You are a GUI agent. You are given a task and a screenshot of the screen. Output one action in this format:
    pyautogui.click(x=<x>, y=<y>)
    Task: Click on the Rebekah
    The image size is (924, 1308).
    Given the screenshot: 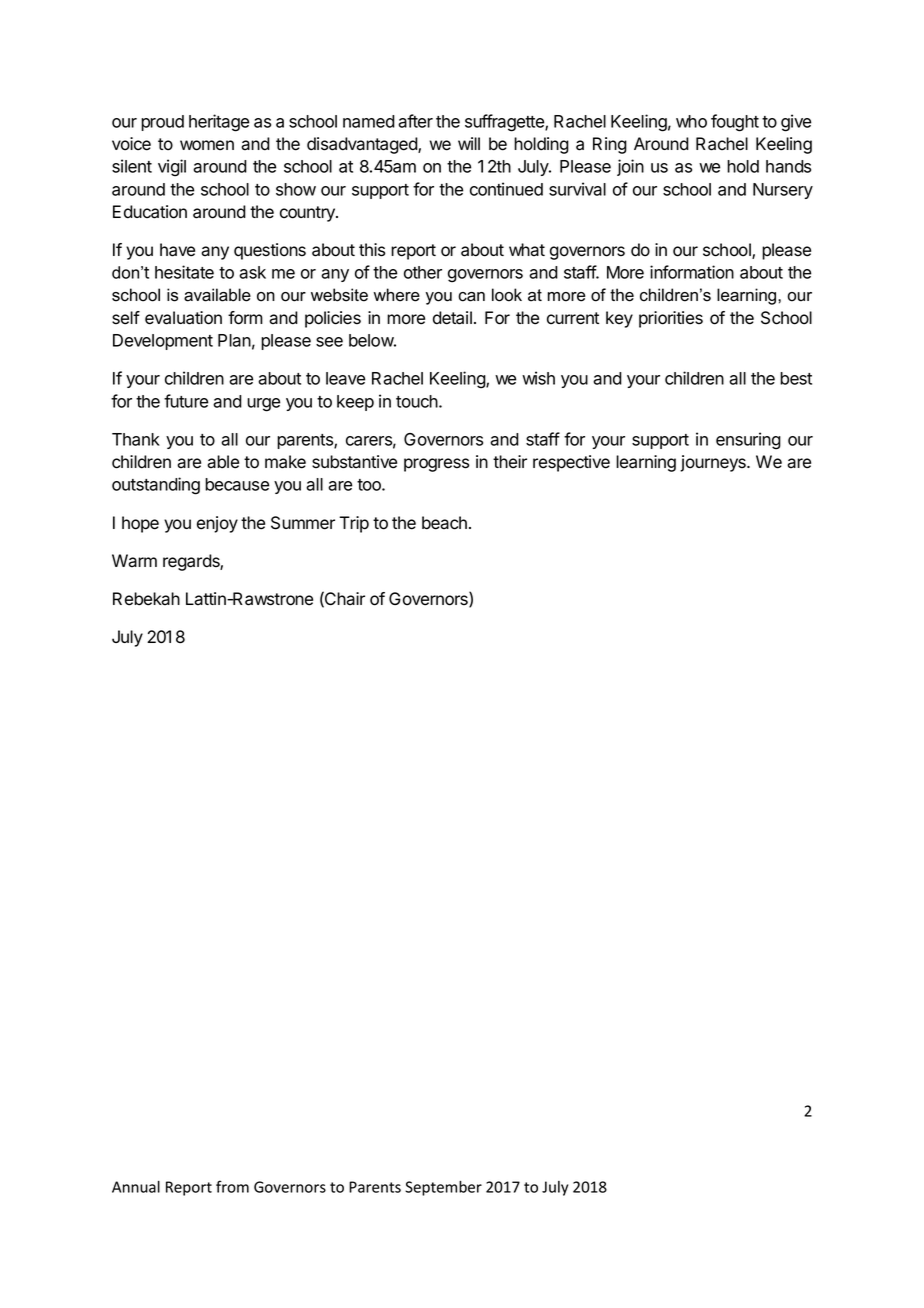 What is the action you would take?
    pyautogui.click(x=146, y=599)
